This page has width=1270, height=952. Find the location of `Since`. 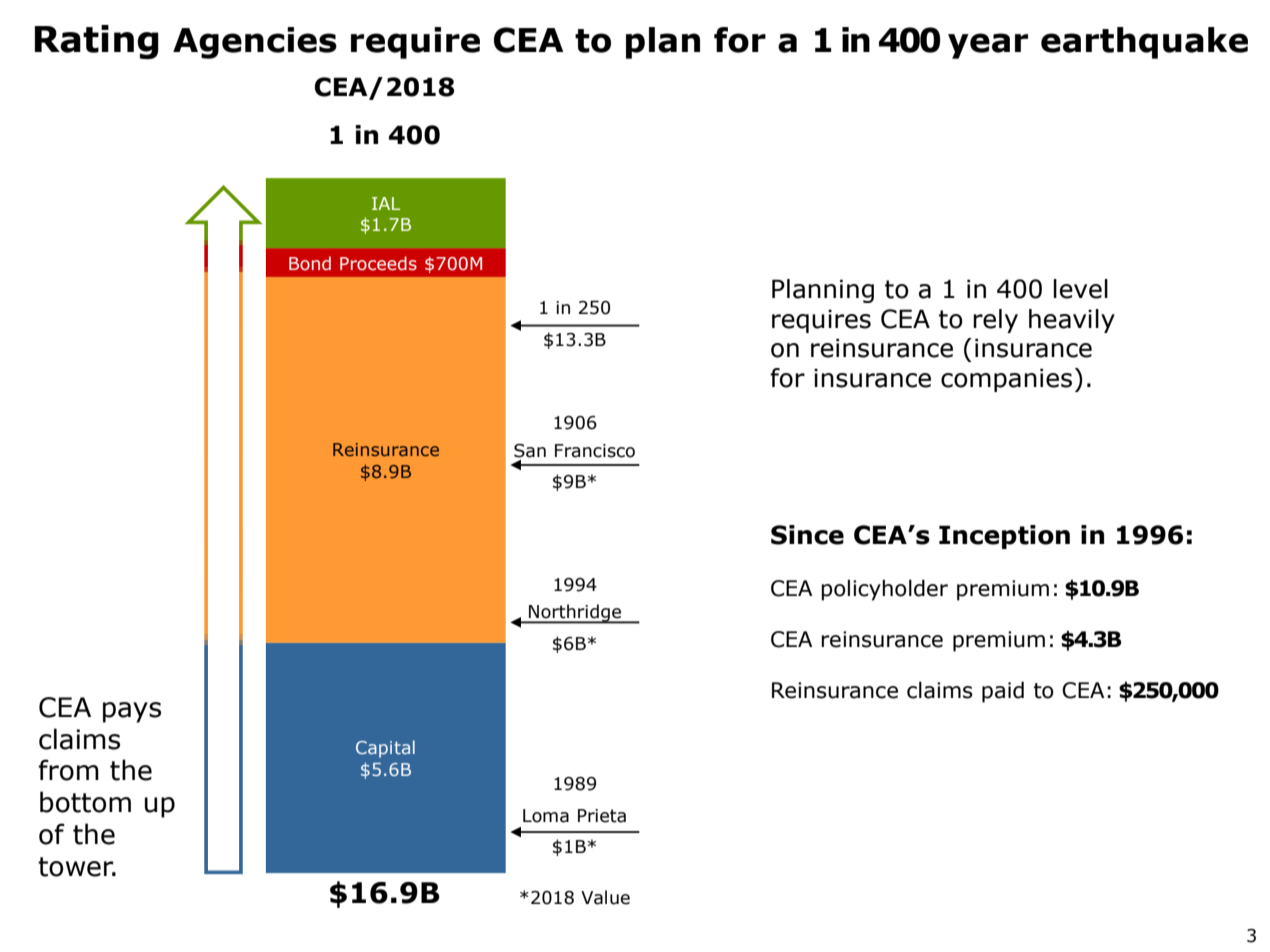

Since is located at coordinates (807, 535).
